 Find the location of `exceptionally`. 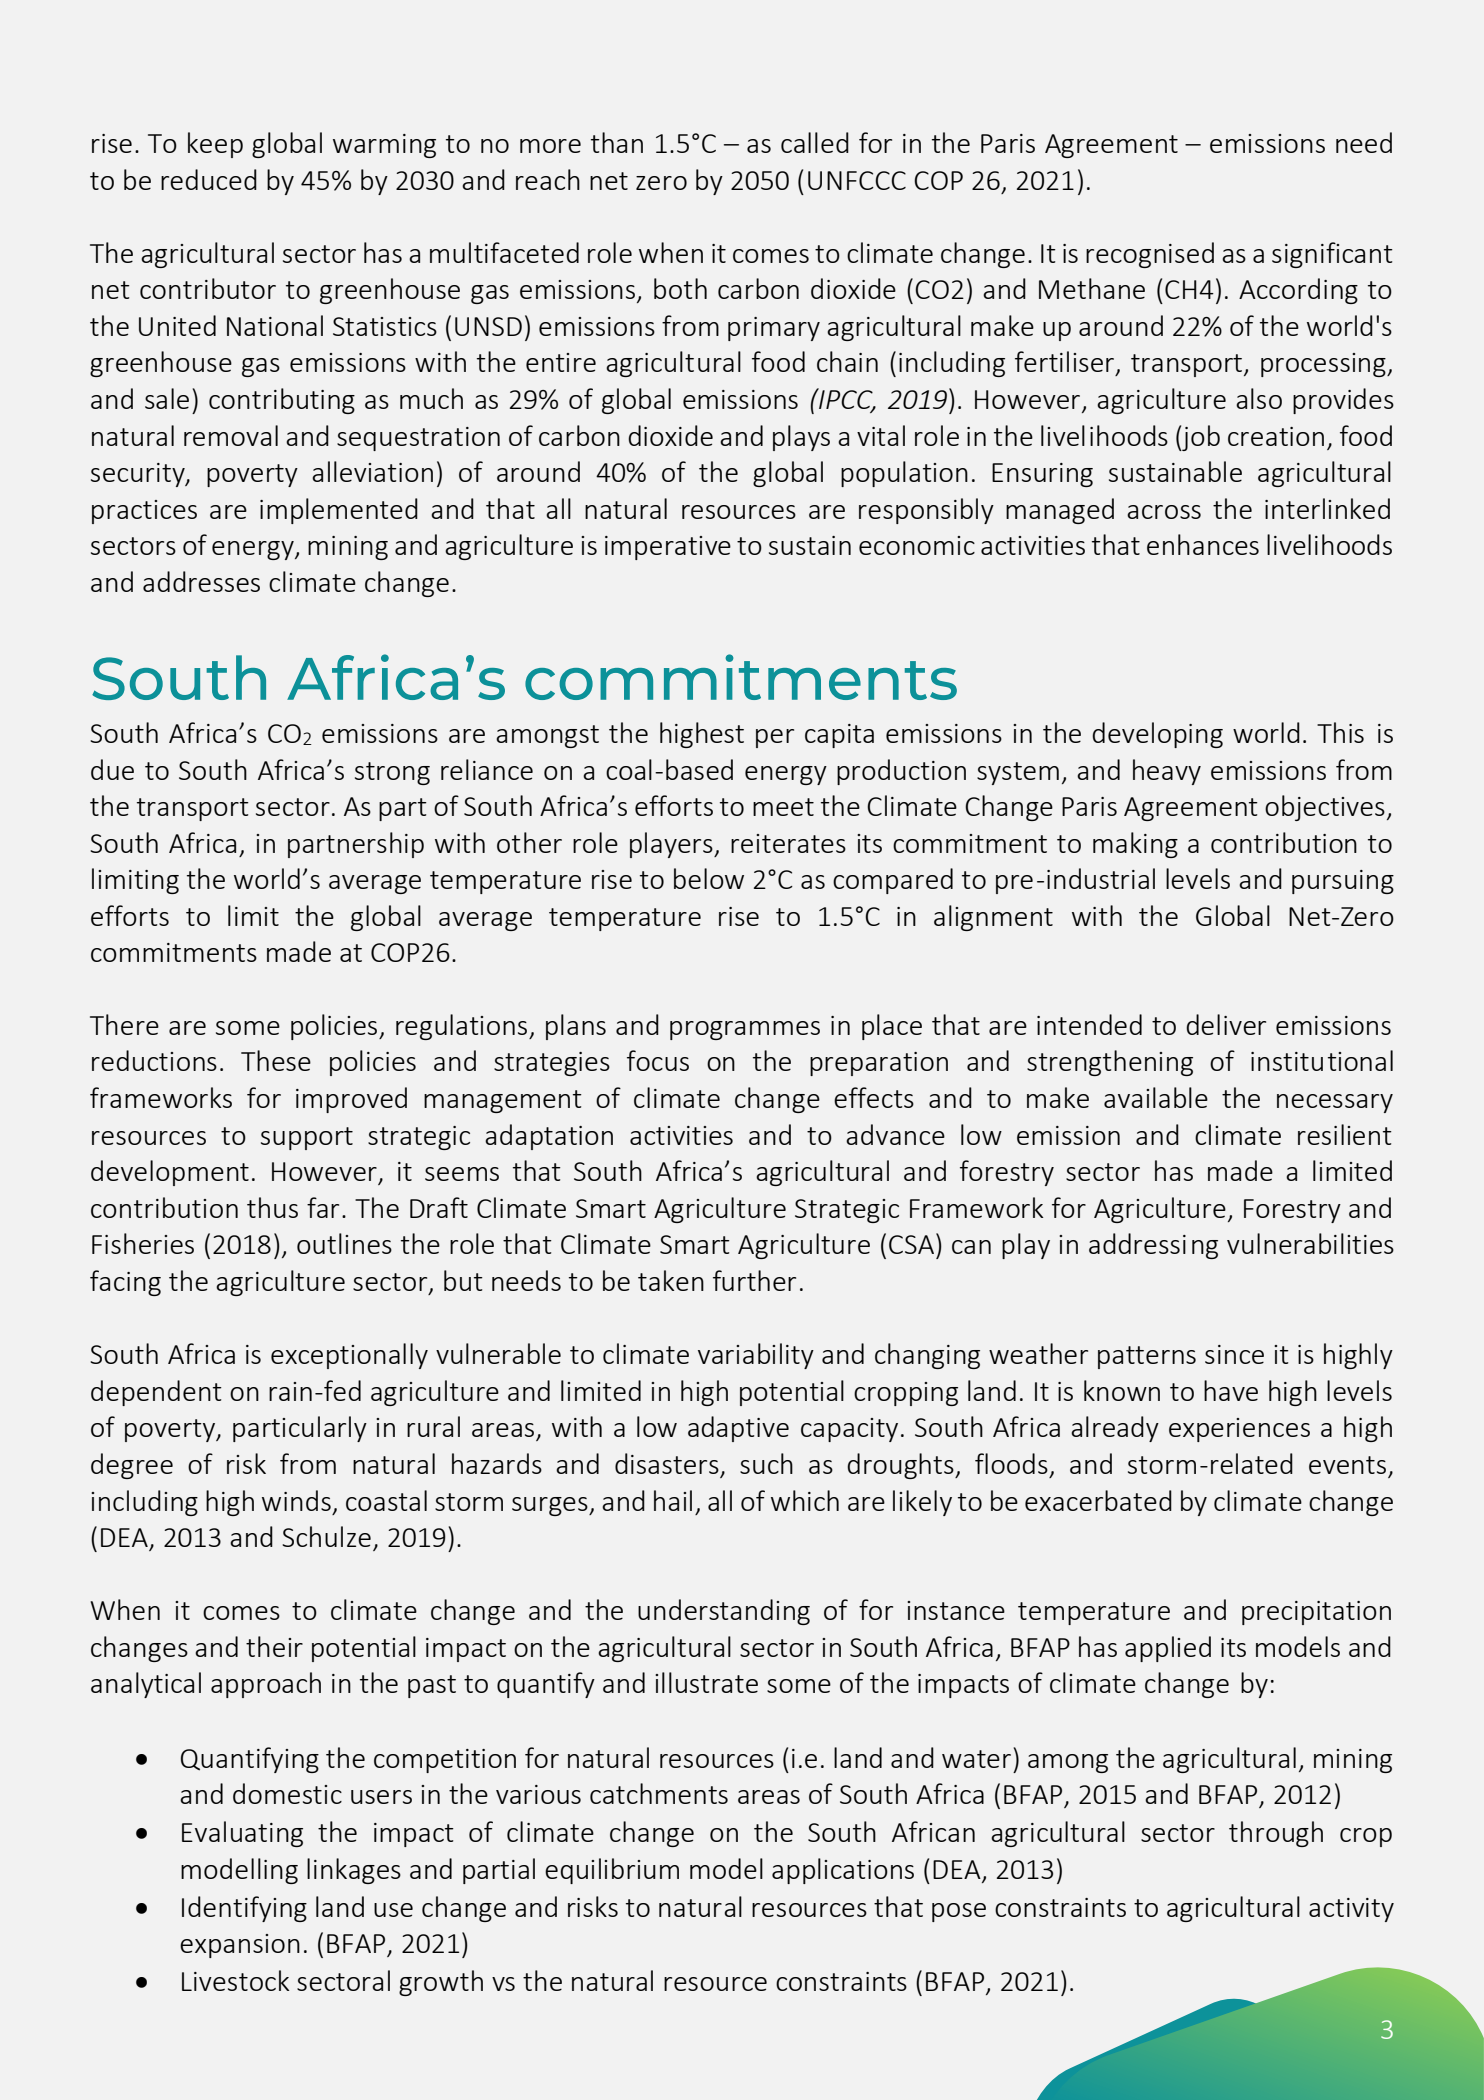

exceptionally is located at coordinates (349, 1356).
